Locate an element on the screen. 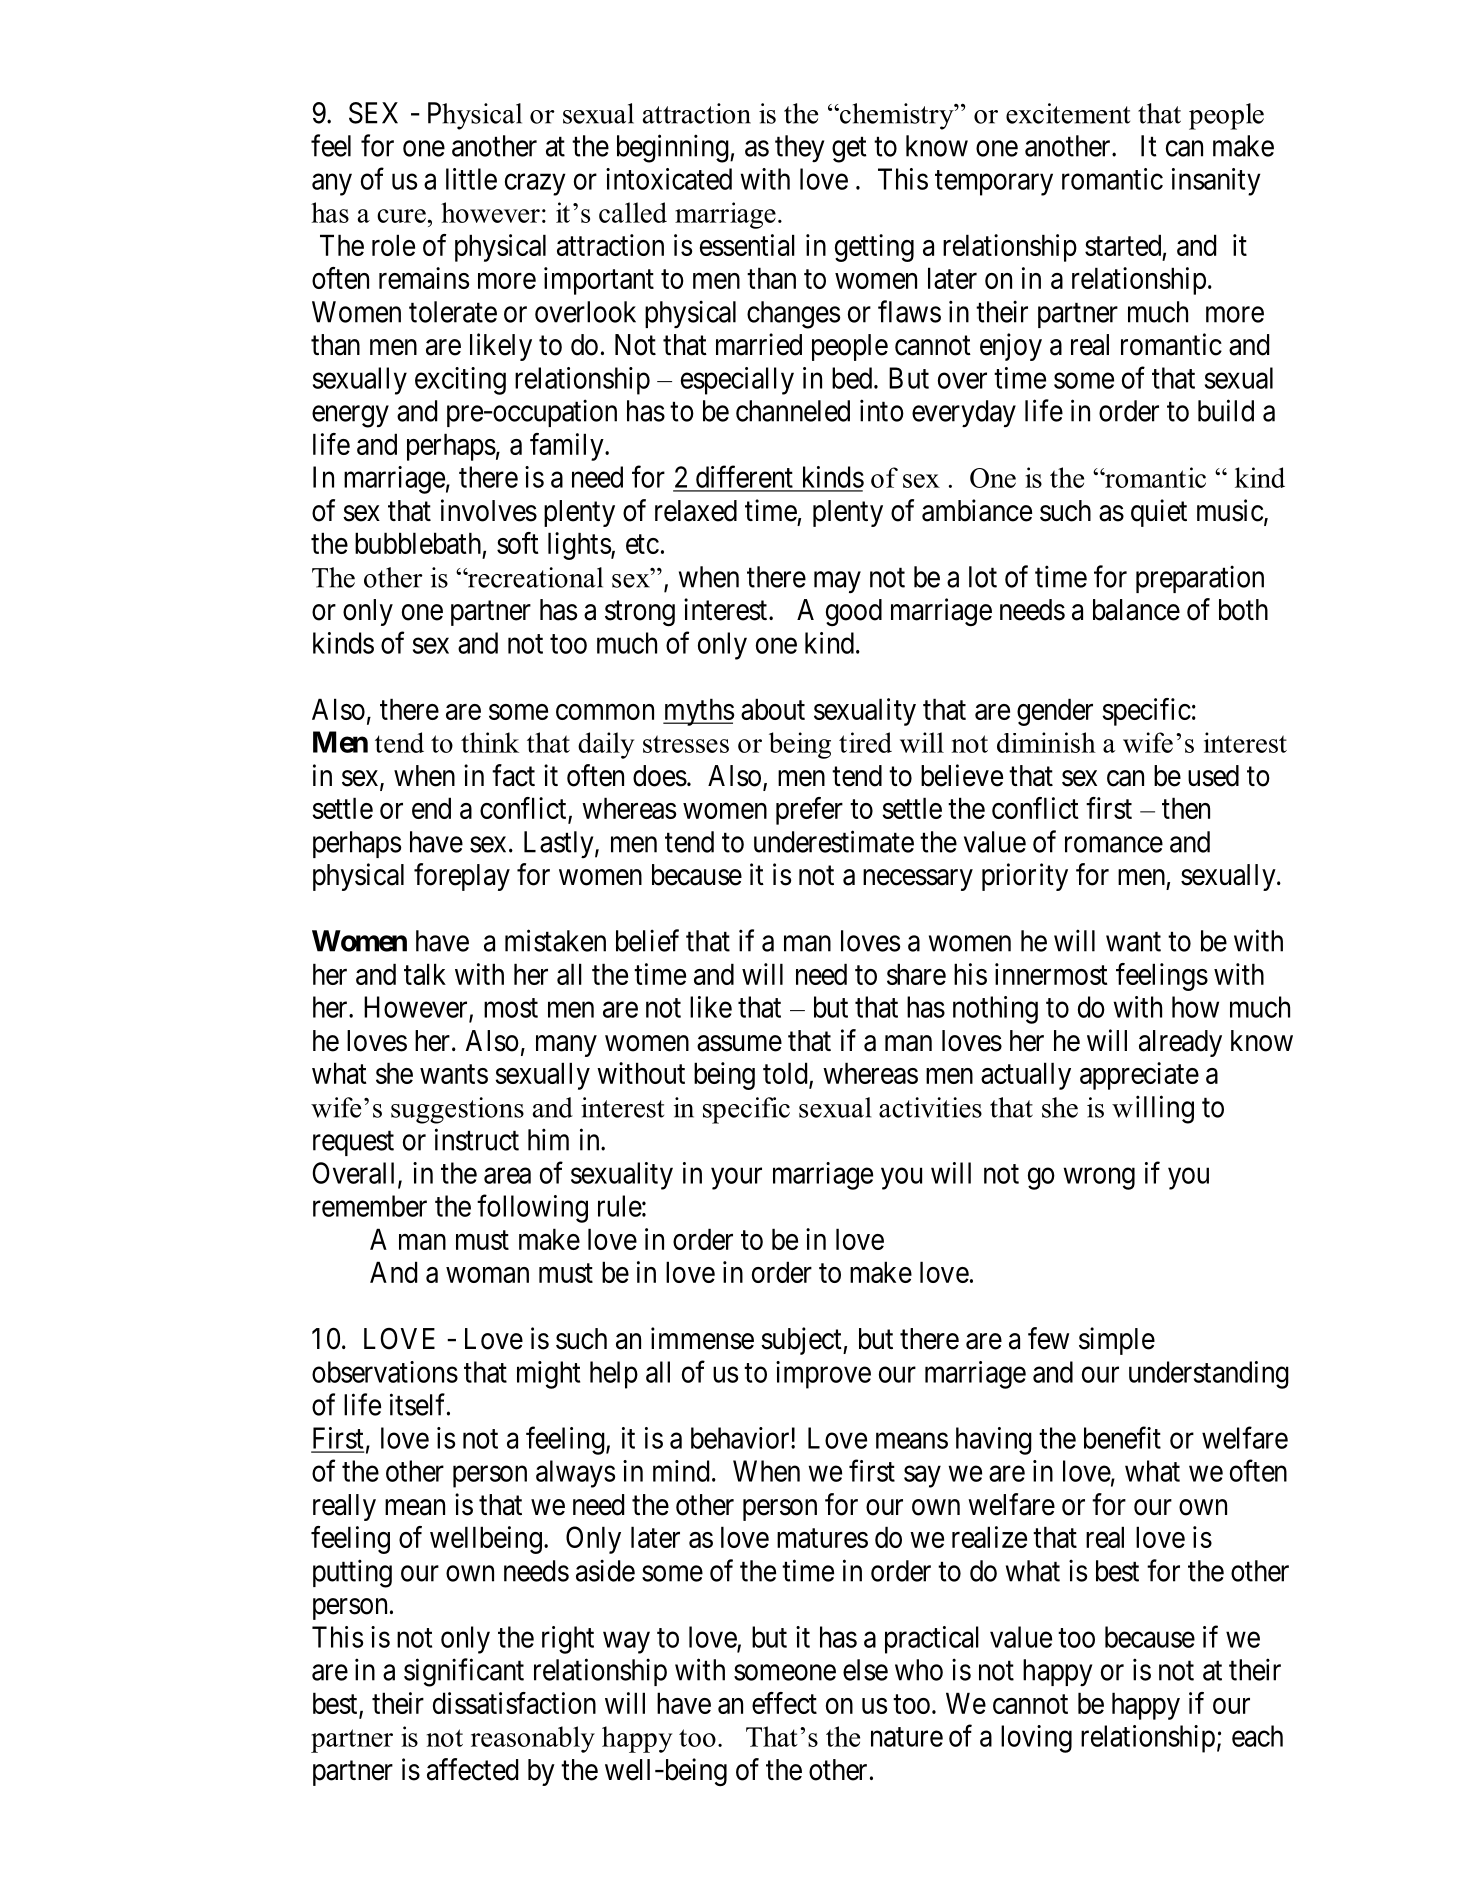 The height and width of the screenshot is (1901, 1469). think is located at coordinates (490, 742).
